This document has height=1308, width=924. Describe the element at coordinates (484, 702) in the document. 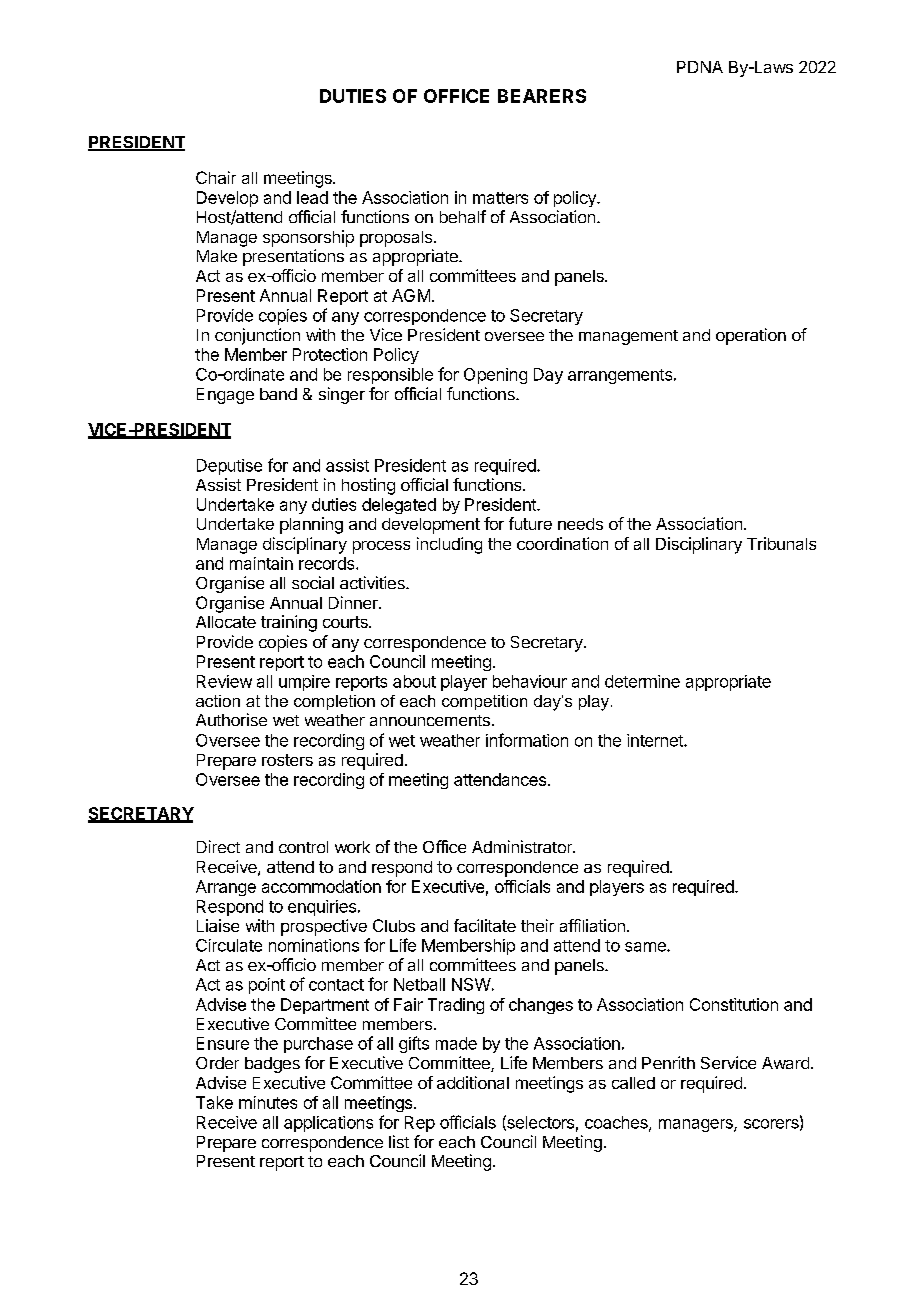

I see `competition` at that location.
